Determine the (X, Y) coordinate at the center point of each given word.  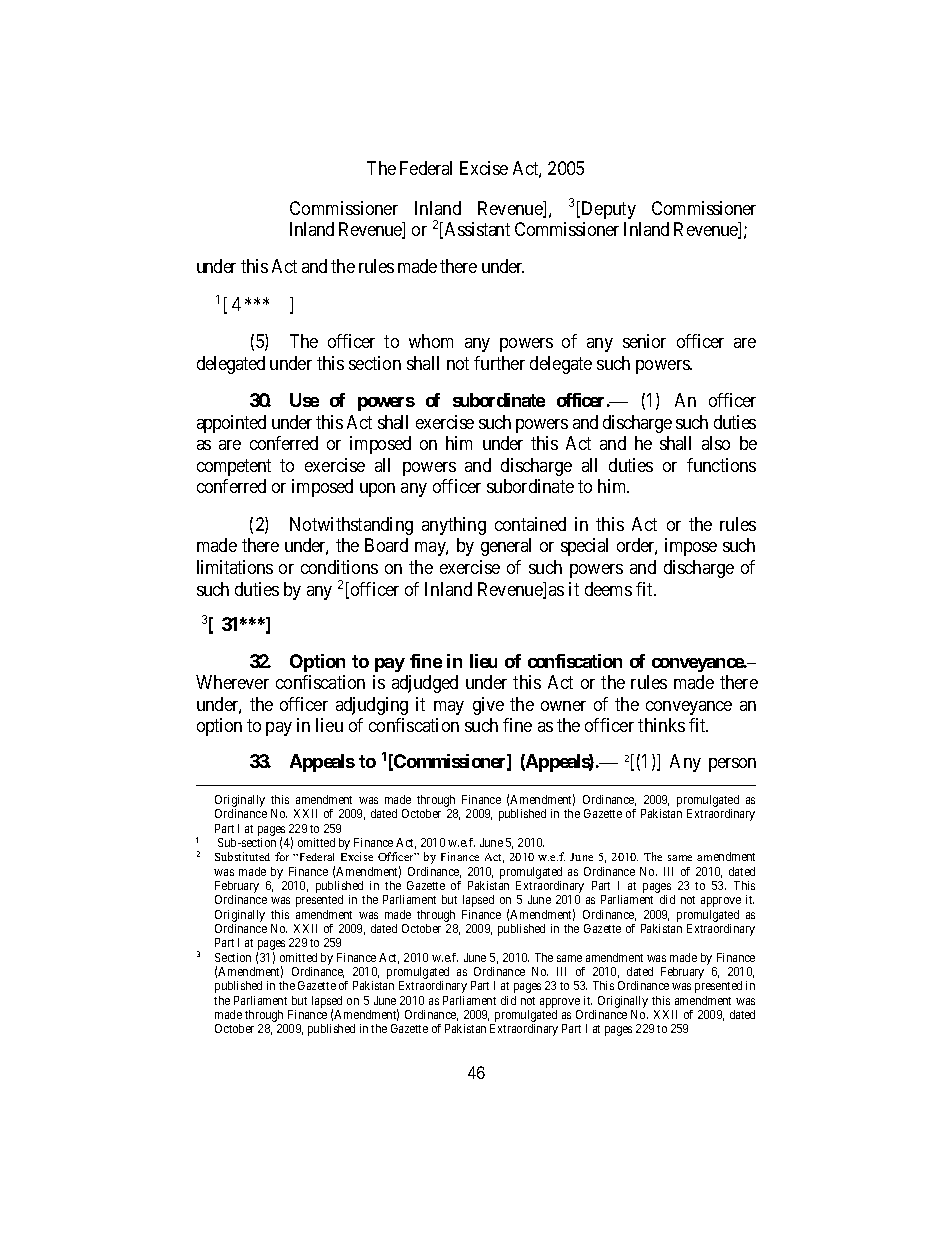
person (732, 765)
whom (431, 341)
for (282, 856)
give (488, 706)
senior (644, 341)
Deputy (607, 210)
